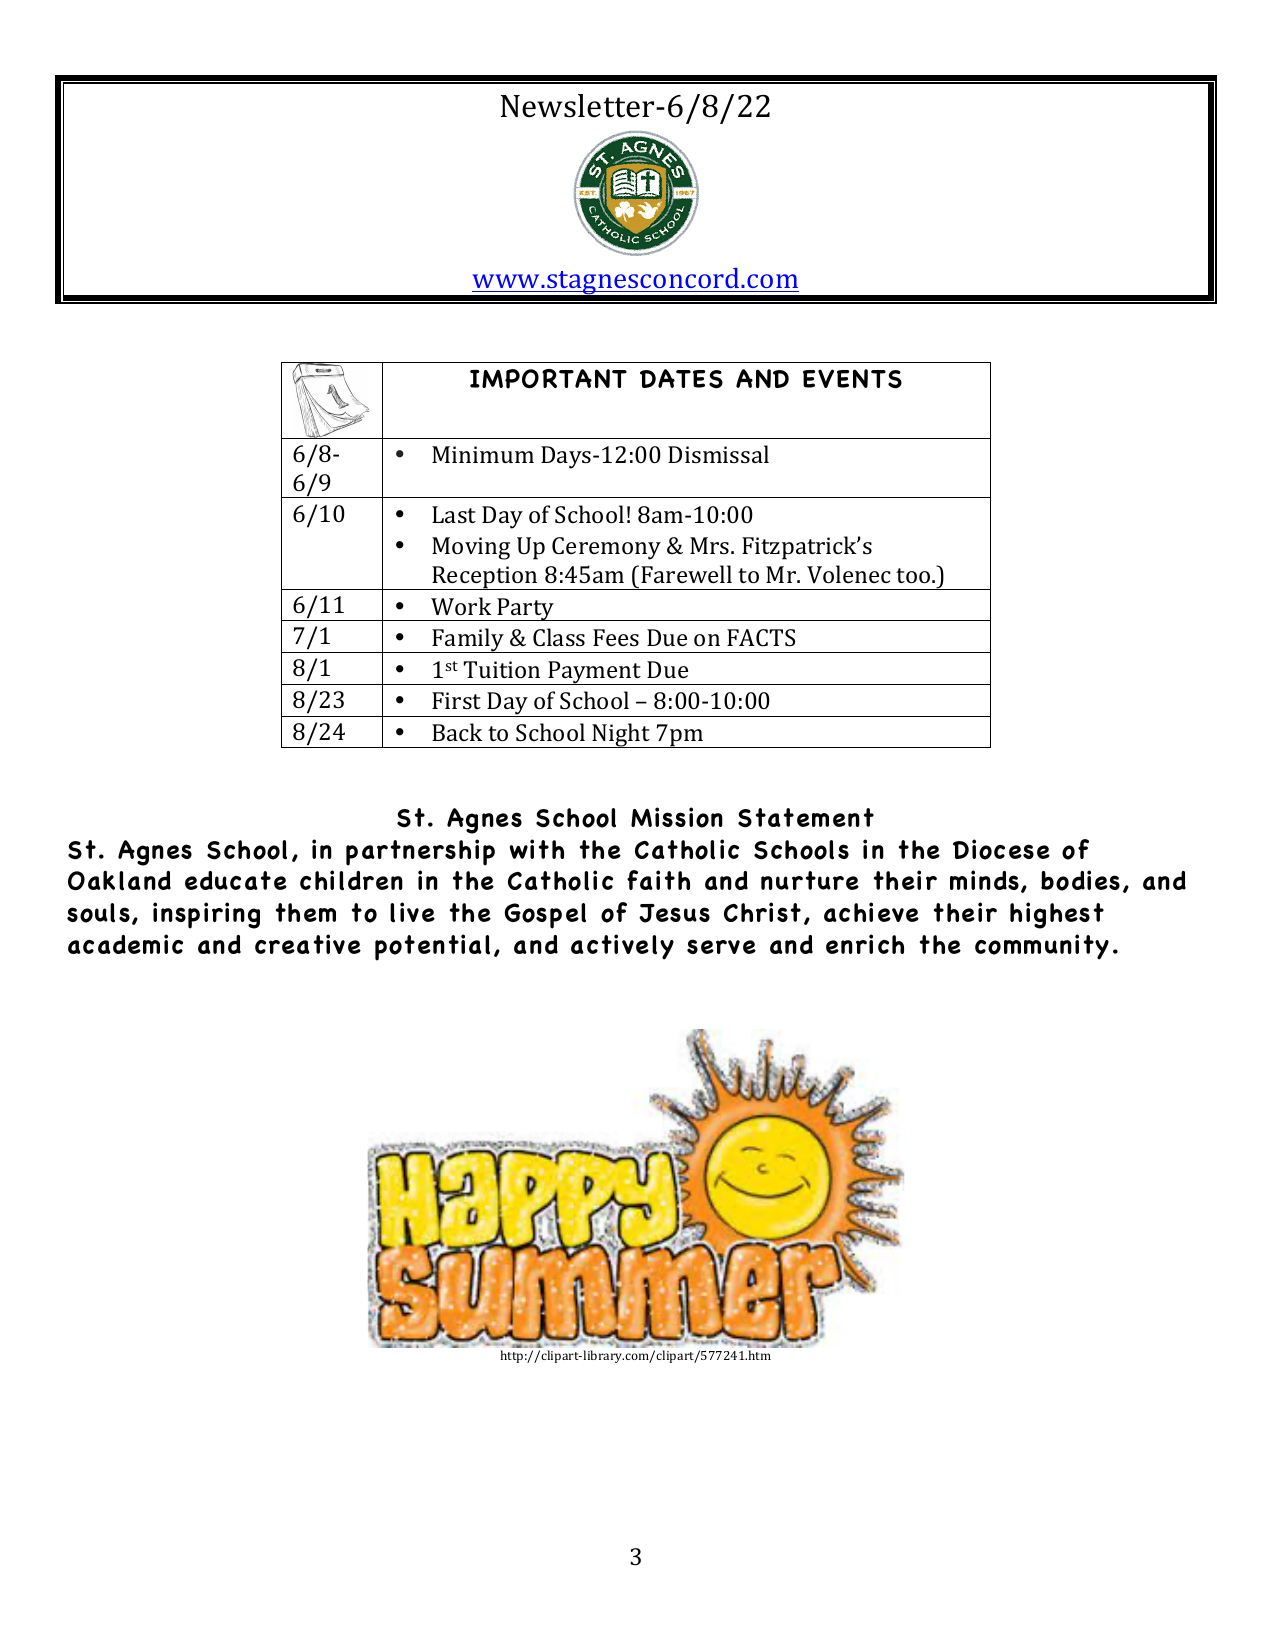 This screenshot has height=1646, width=1272. What do you see at coordinates (622, 947) in the screenshot?
I see `actively` at bounding box center [622, 947].
